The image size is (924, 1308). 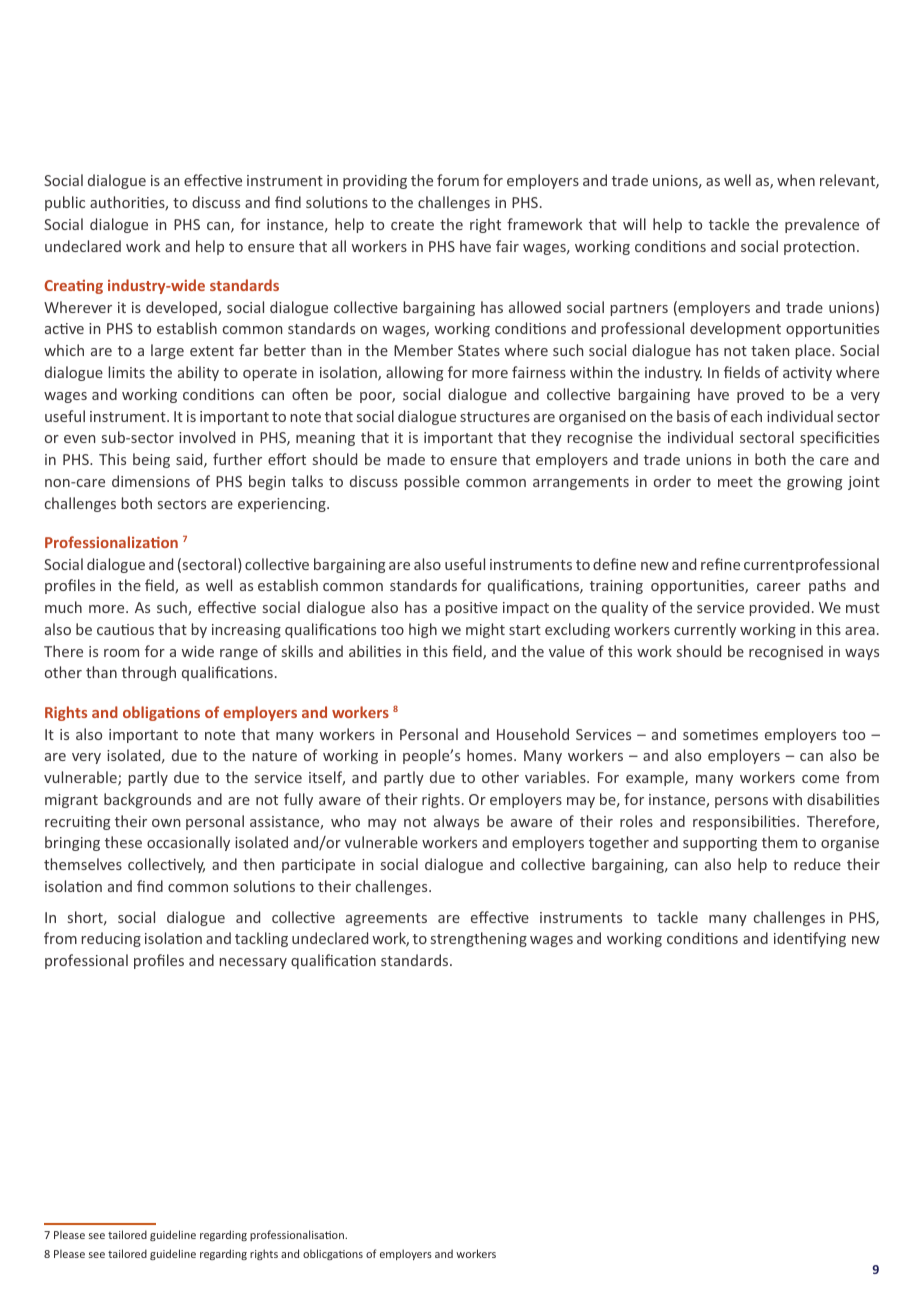 I want to click on States, so click(x=479, y=350).
